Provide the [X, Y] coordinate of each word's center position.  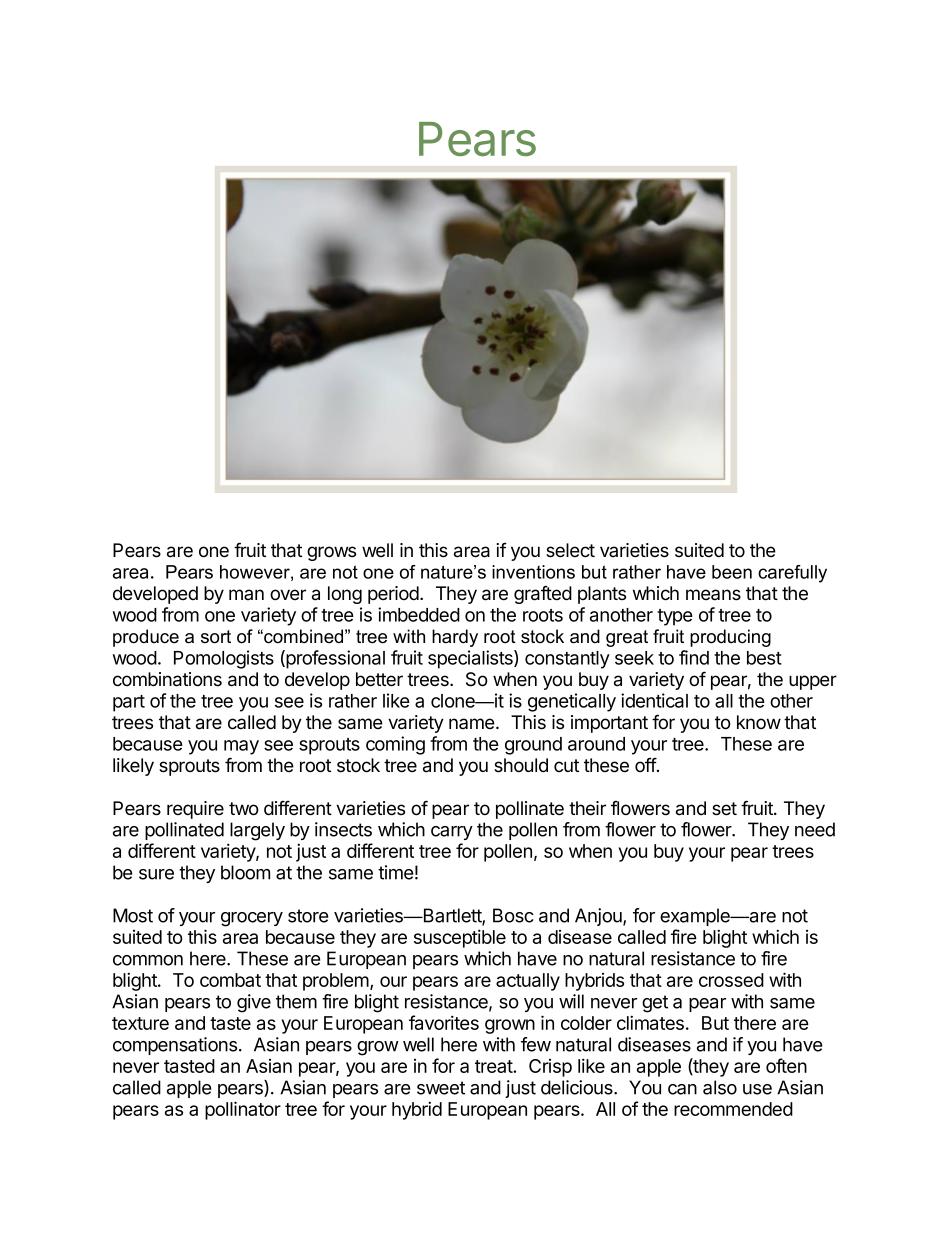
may [241, 747]
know [759, 722]
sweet [441, 1088]
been [732, 572]
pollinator [243, 1110]
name [472, 724]
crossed [731, 980]
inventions [533, 572]
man [246, 595]
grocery [252, 919]
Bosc [513, 915]
